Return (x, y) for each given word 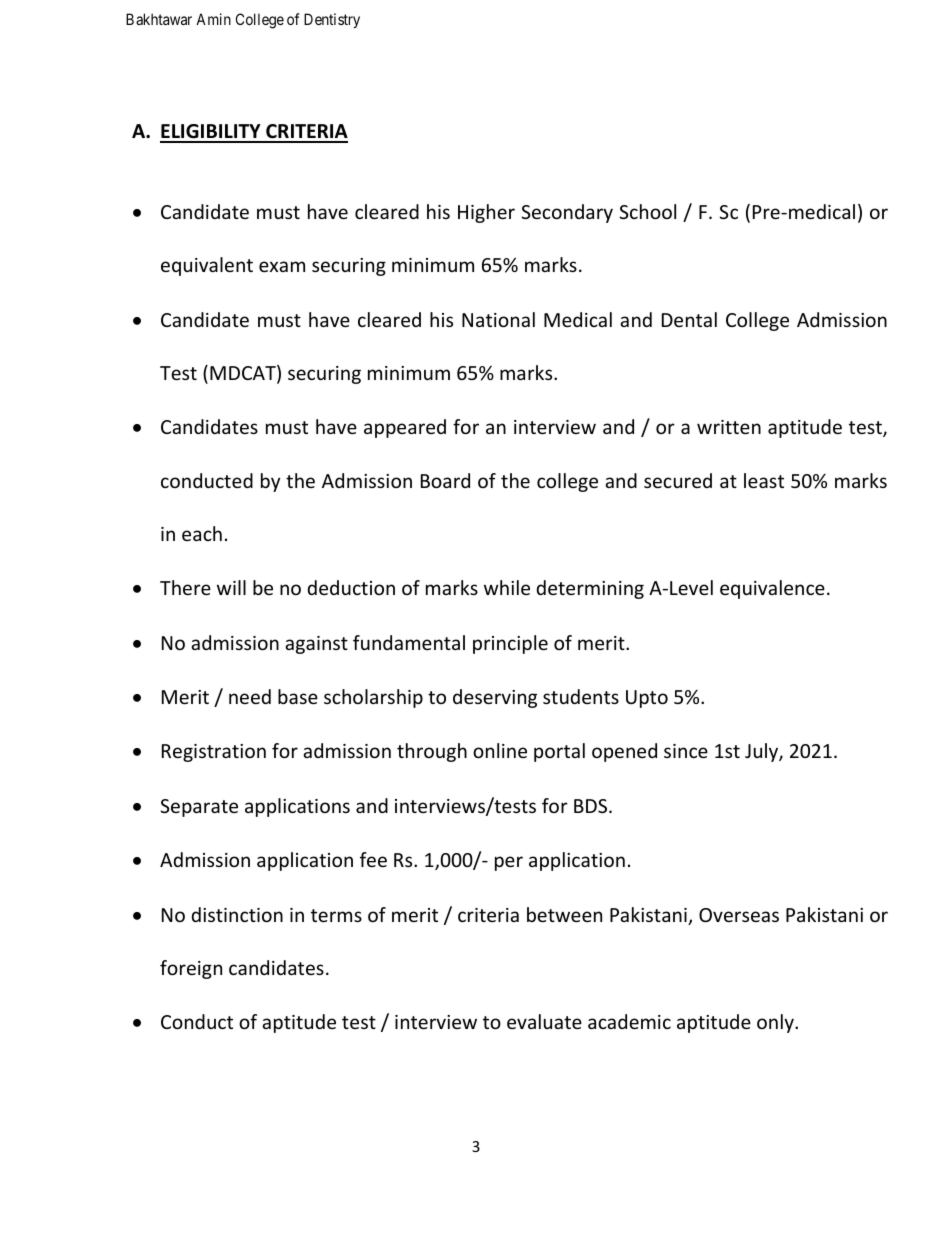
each (202, 533)
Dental (689, 319)
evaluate (544, 1021)
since (686, 751)
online (500, 750)
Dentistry (332, 20)
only (776, 1023)
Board (445, 480)
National (498, 319)
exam (282, 266)
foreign (191, 969)
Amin (213, 19)
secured (678, 480)
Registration (214, 753)
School (647, 211)
